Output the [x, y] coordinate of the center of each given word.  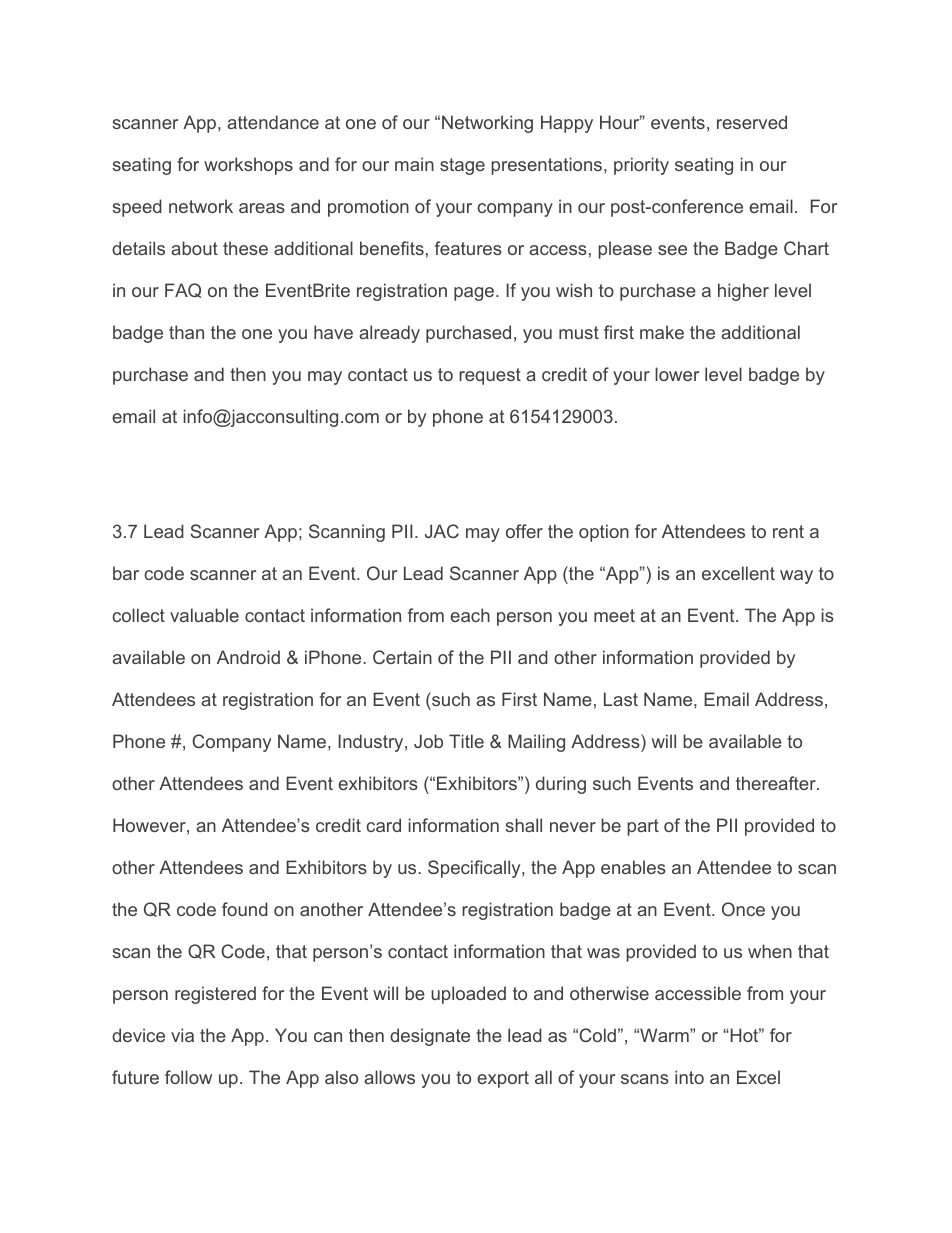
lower [677, 374]
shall [523, 825]
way [796, 577]
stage [462, 166]
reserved [752, 122]
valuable [204, 615]
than [186, 332]
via [182, 1035]
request [490, 376]
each [470, 615]
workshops [248, 166]
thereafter [777, 783]
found [245, 909]
